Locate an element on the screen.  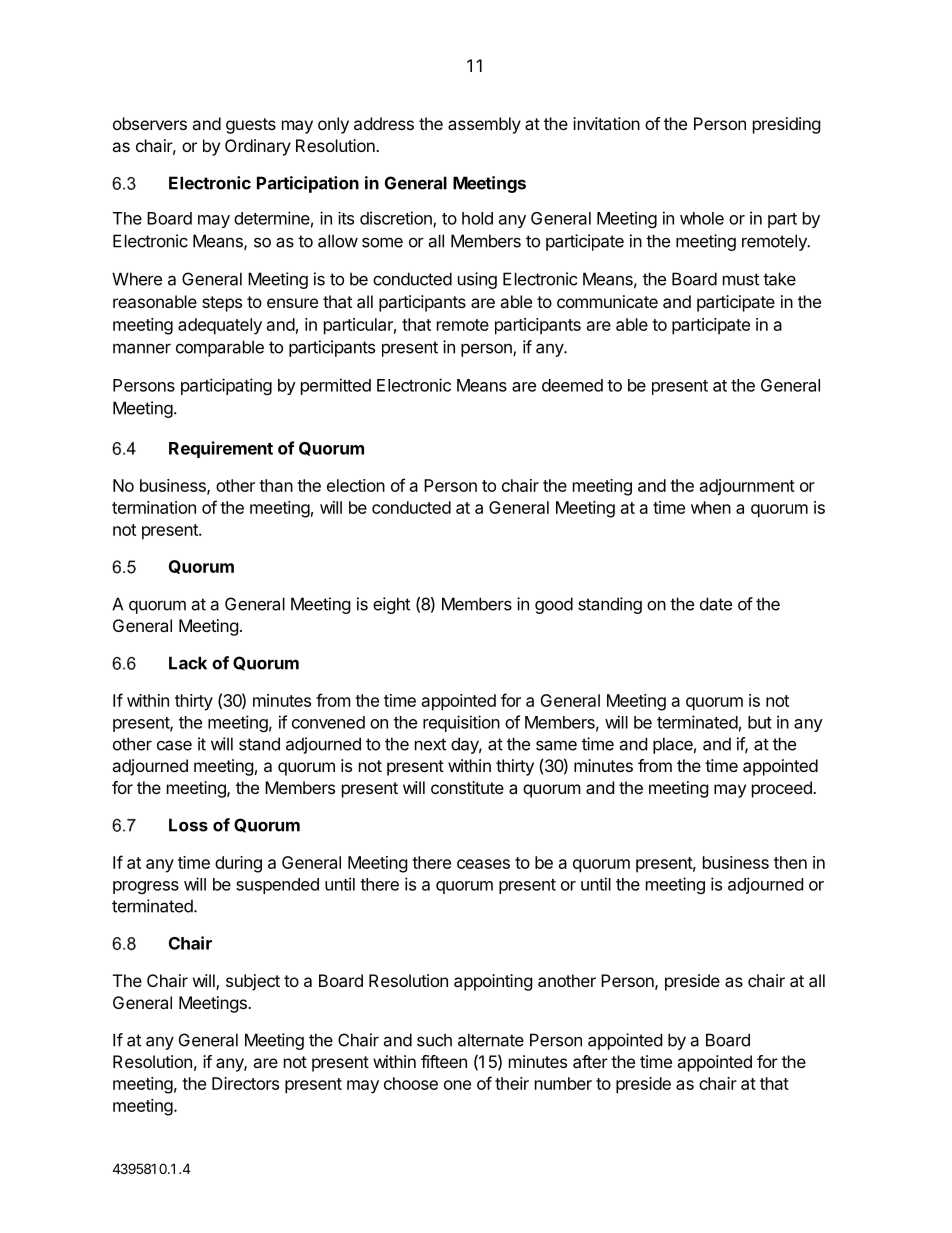
Ordinary is located at coordinates (258, 147).
